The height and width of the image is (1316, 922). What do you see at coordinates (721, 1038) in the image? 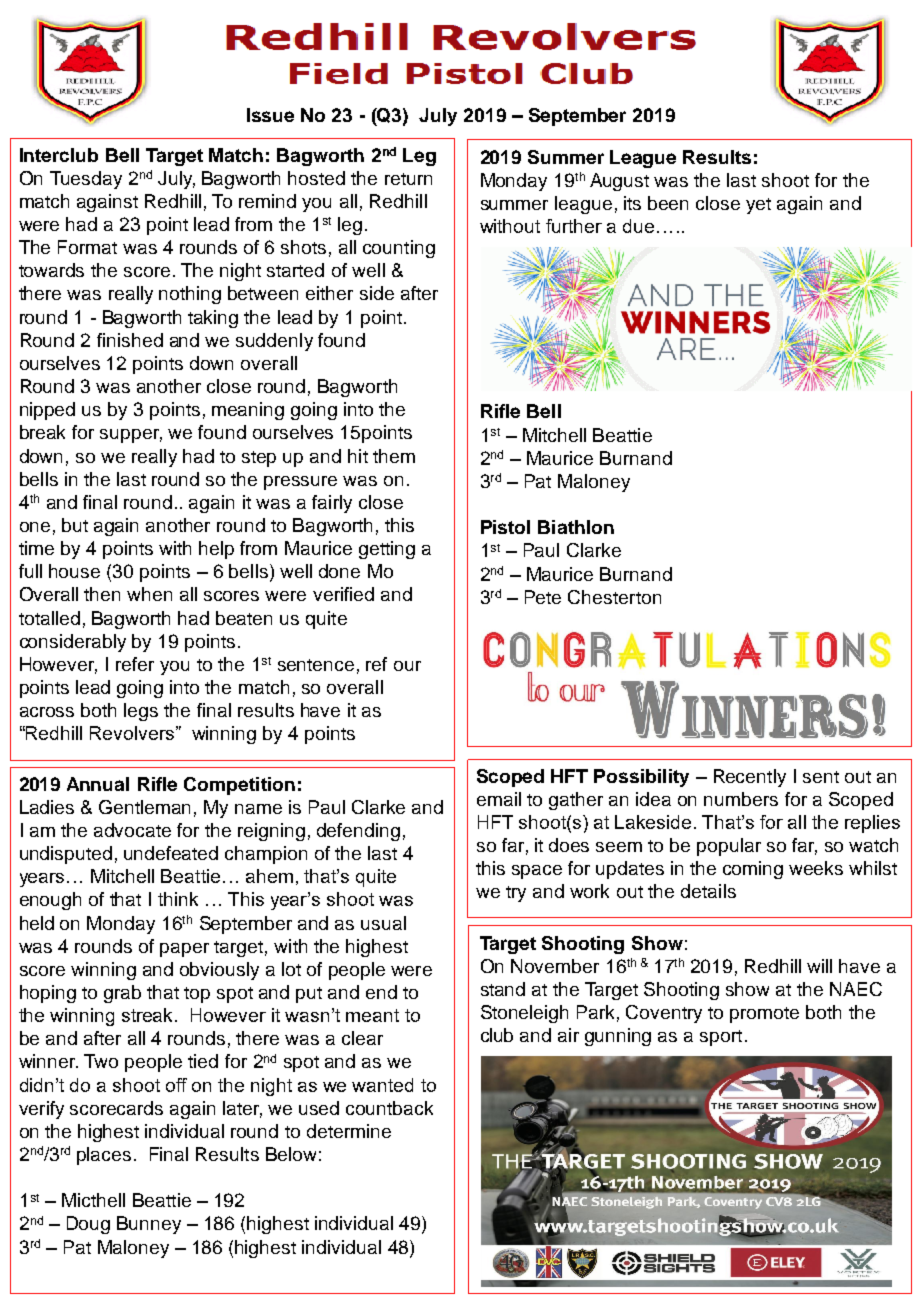
I see `sport` at bounding box center [721, 1038].
